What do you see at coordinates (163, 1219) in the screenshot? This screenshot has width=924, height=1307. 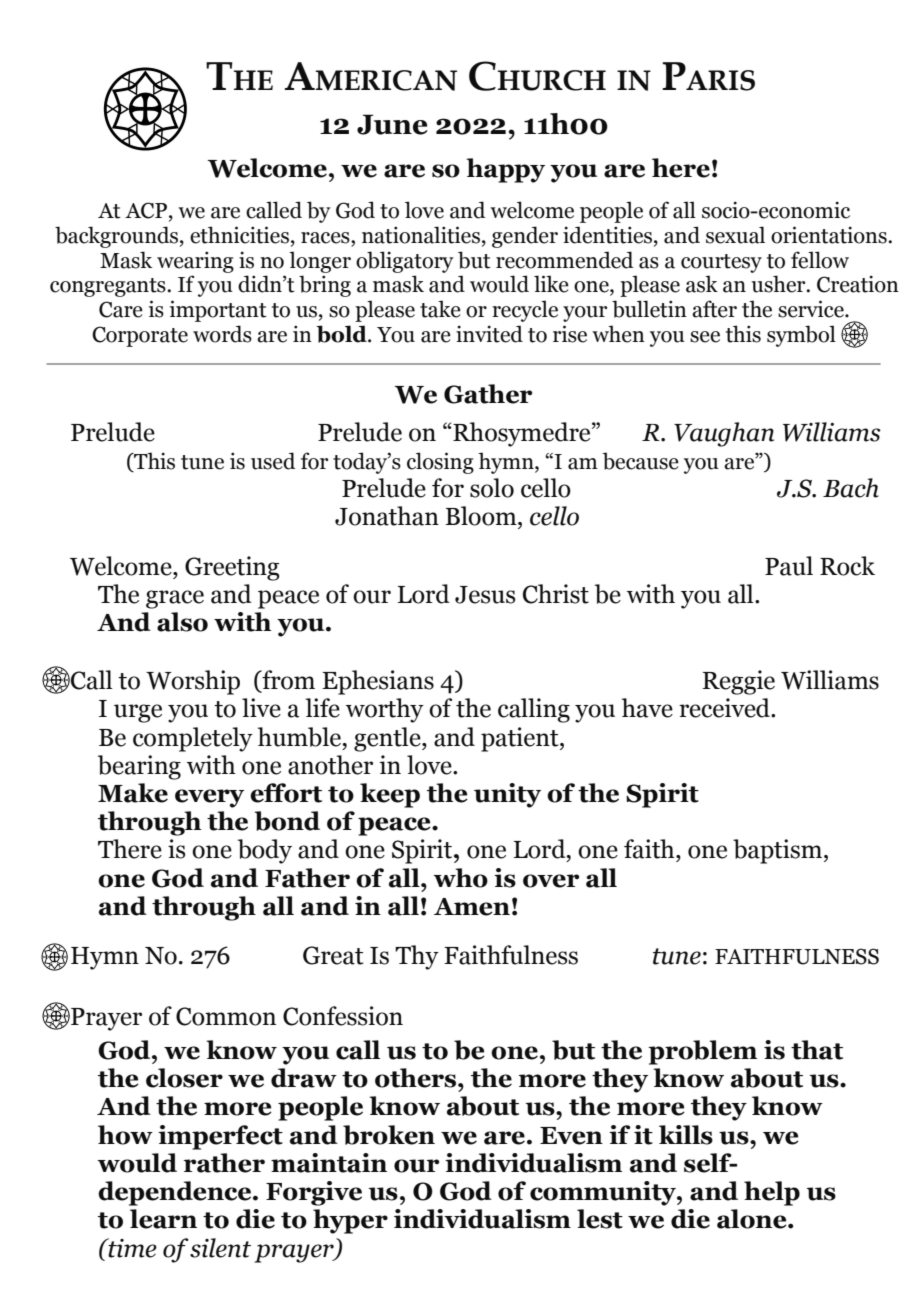 I see `learn` at bounding box center [163, 1219].
